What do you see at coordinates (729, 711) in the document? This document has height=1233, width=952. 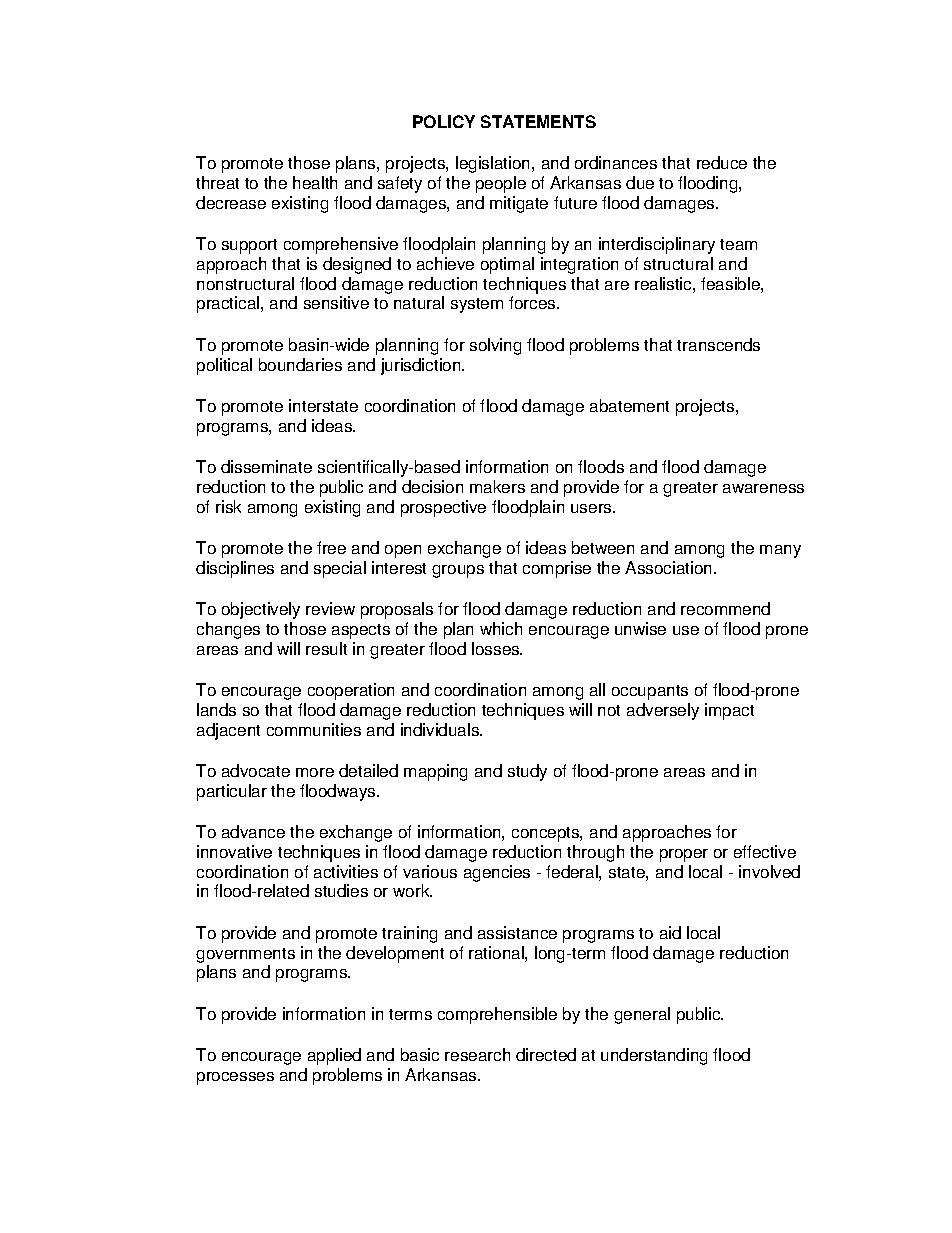 I see `impact` at bounding box center [729, 711].
